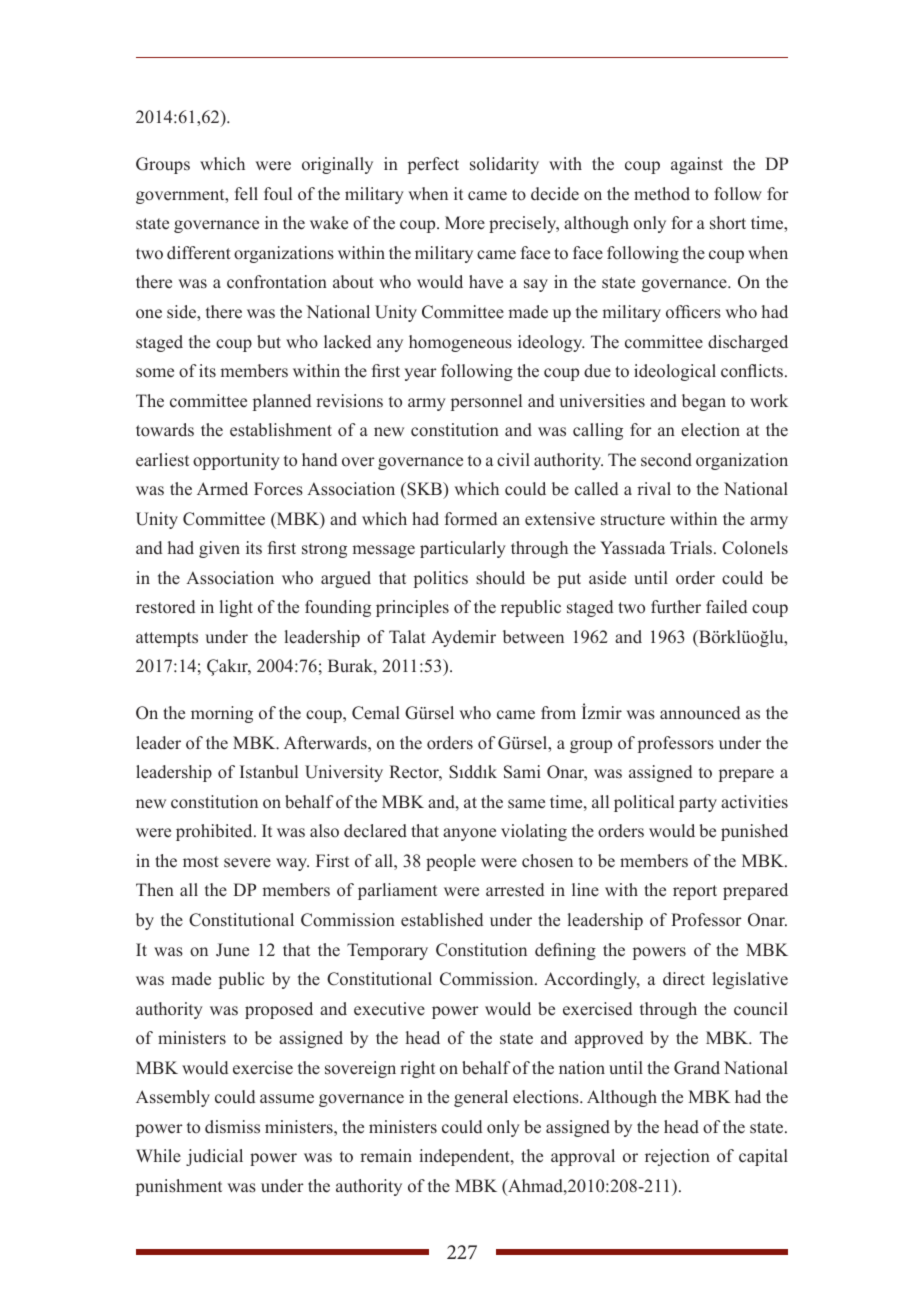 The height and width of the page is (1308, 924). I want to click on Trials, so click(692, 547).
